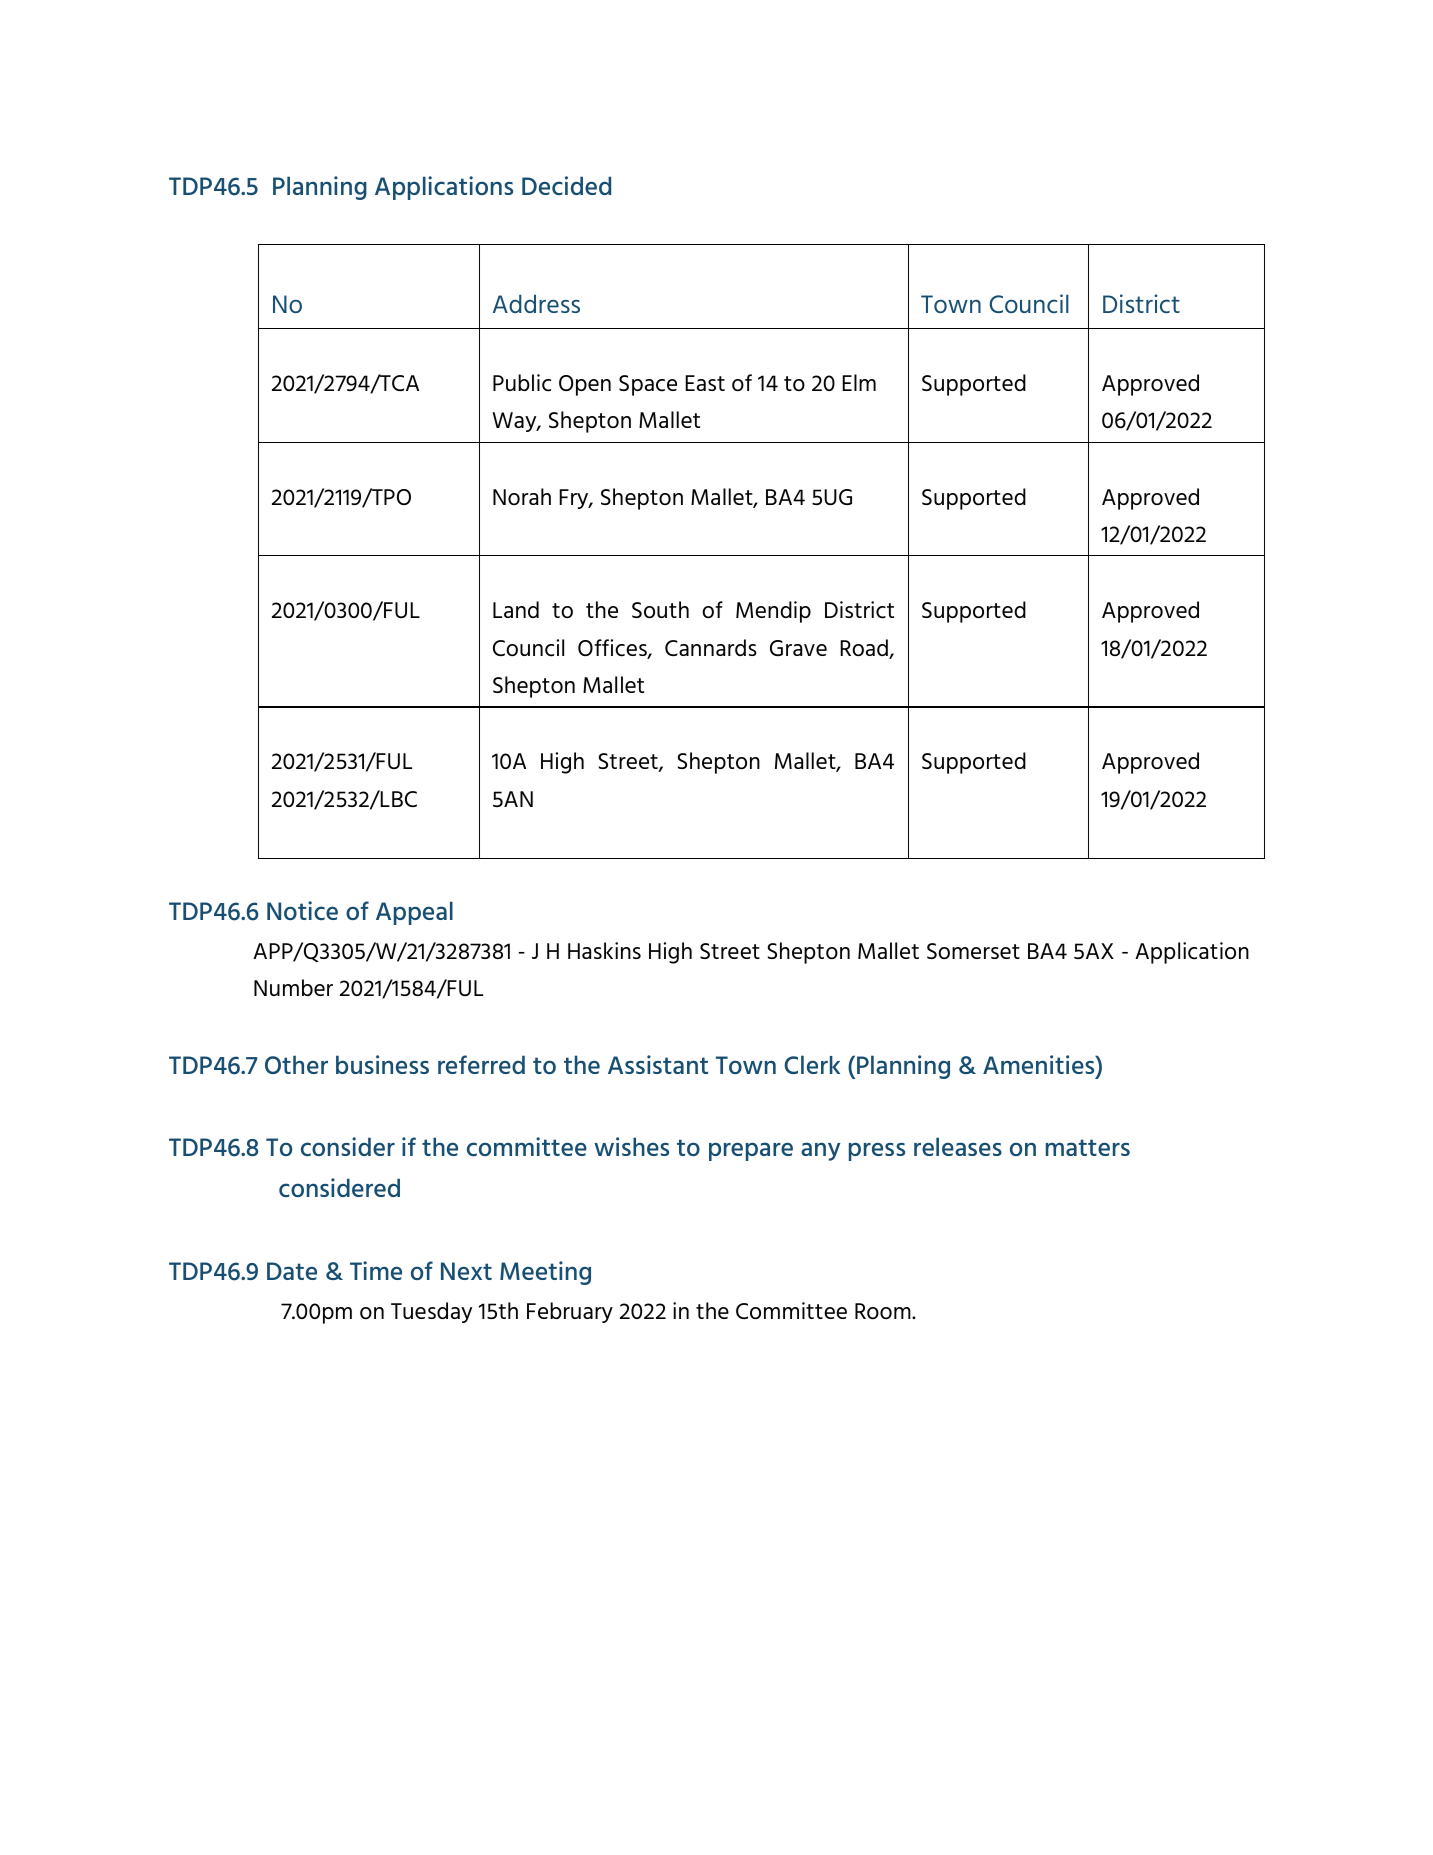  What do you see at coordinates (566, 185) in the screenshot?
I see `Decided` at bounding box center [566, 185].
